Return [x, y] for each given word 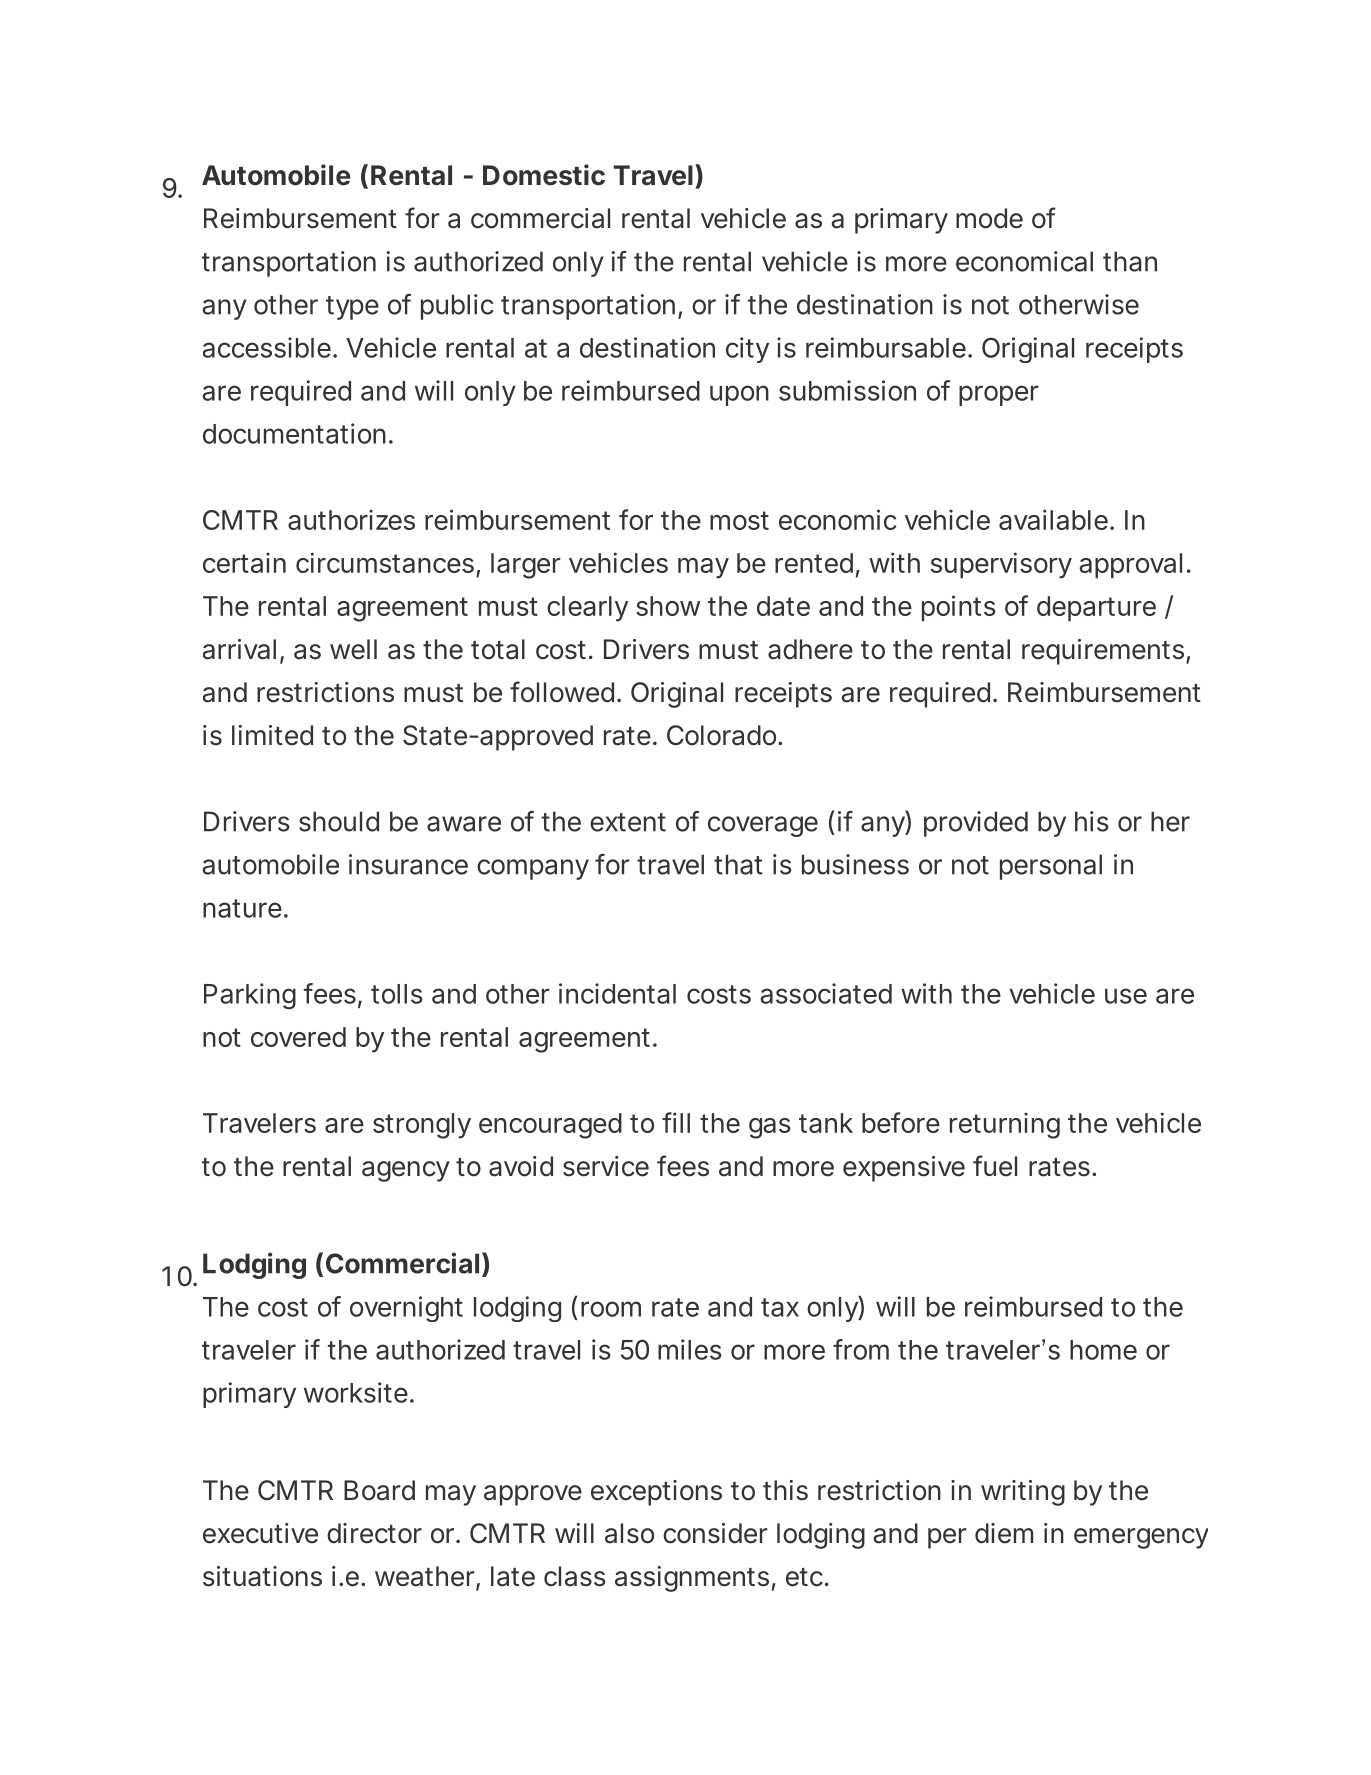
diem [1004, 1533]
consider [715, 1533]
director [374, 1533]
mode [989, 218]
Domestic [544, 175]
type [352, 308]
